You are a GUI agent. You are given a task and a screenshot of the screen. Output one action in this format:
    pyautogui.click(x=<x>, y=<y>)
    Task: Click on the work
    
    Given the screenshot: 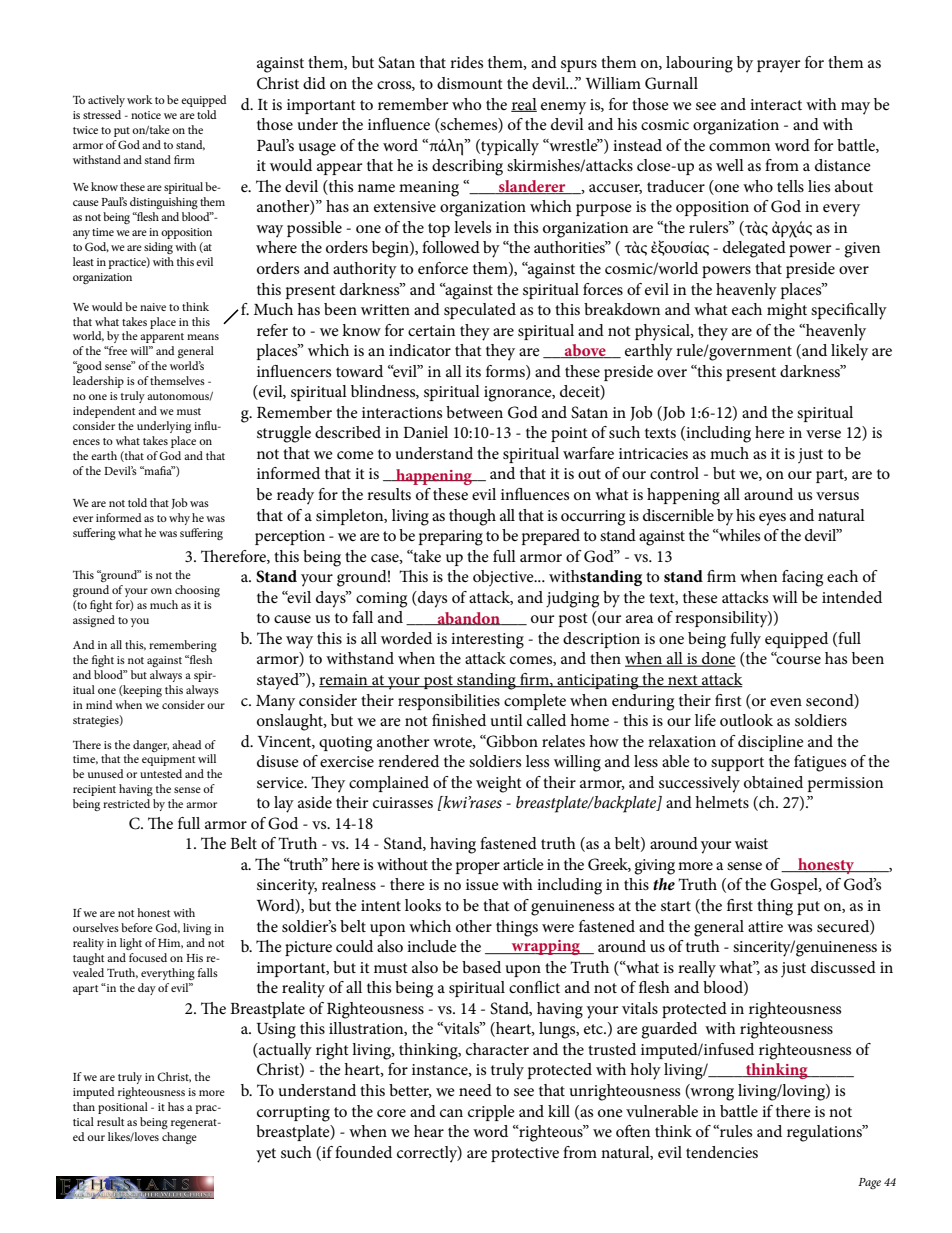 What is the action you would take?
    pyautogui.click(x=139, y=99)
